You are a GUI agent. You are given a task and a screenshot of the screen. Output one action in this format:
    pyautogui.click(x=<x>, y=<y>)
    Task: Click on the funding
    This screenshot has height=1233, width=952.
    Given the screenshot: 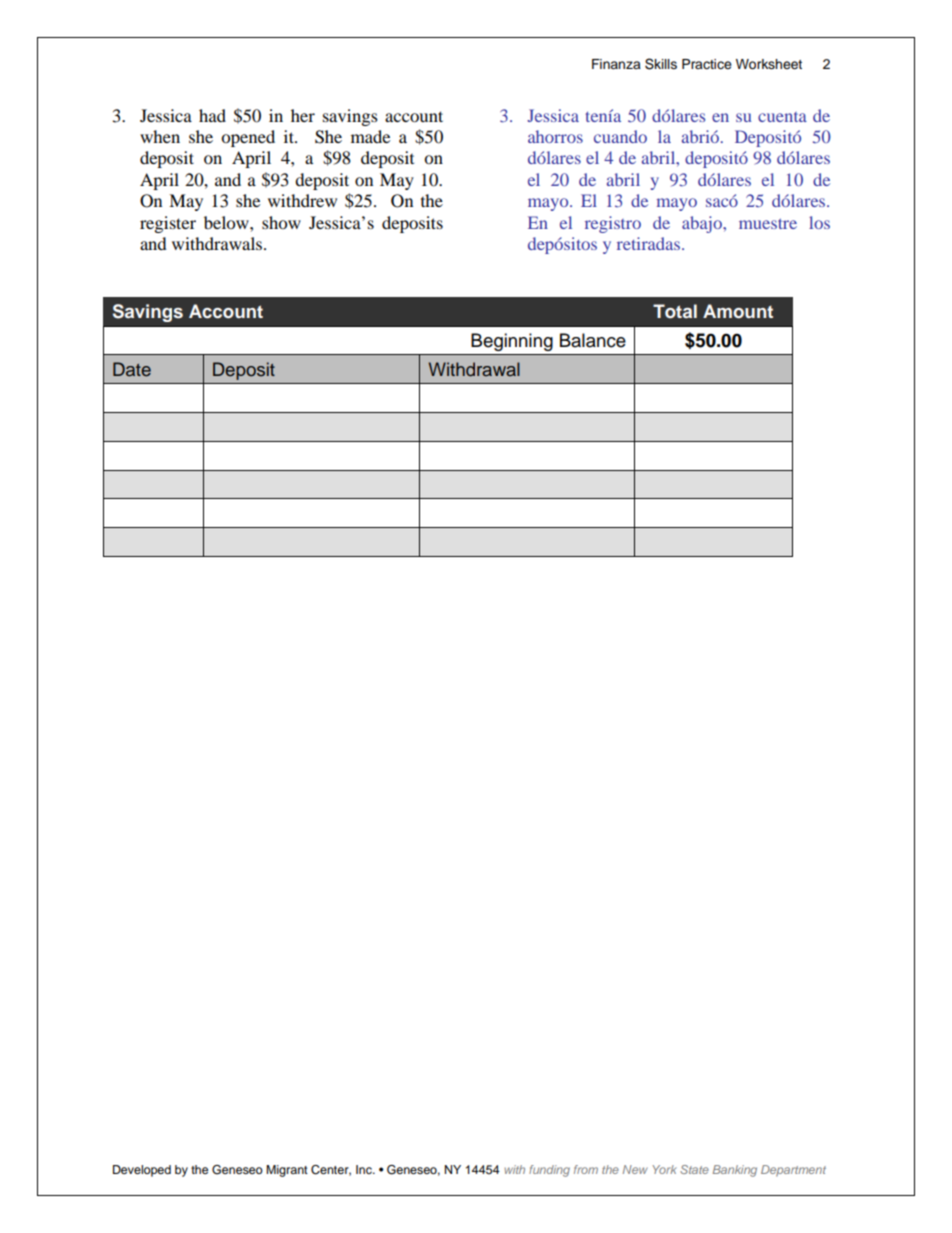 What is the action you would take?
    pyautogui.click(x=549, y=1171)
